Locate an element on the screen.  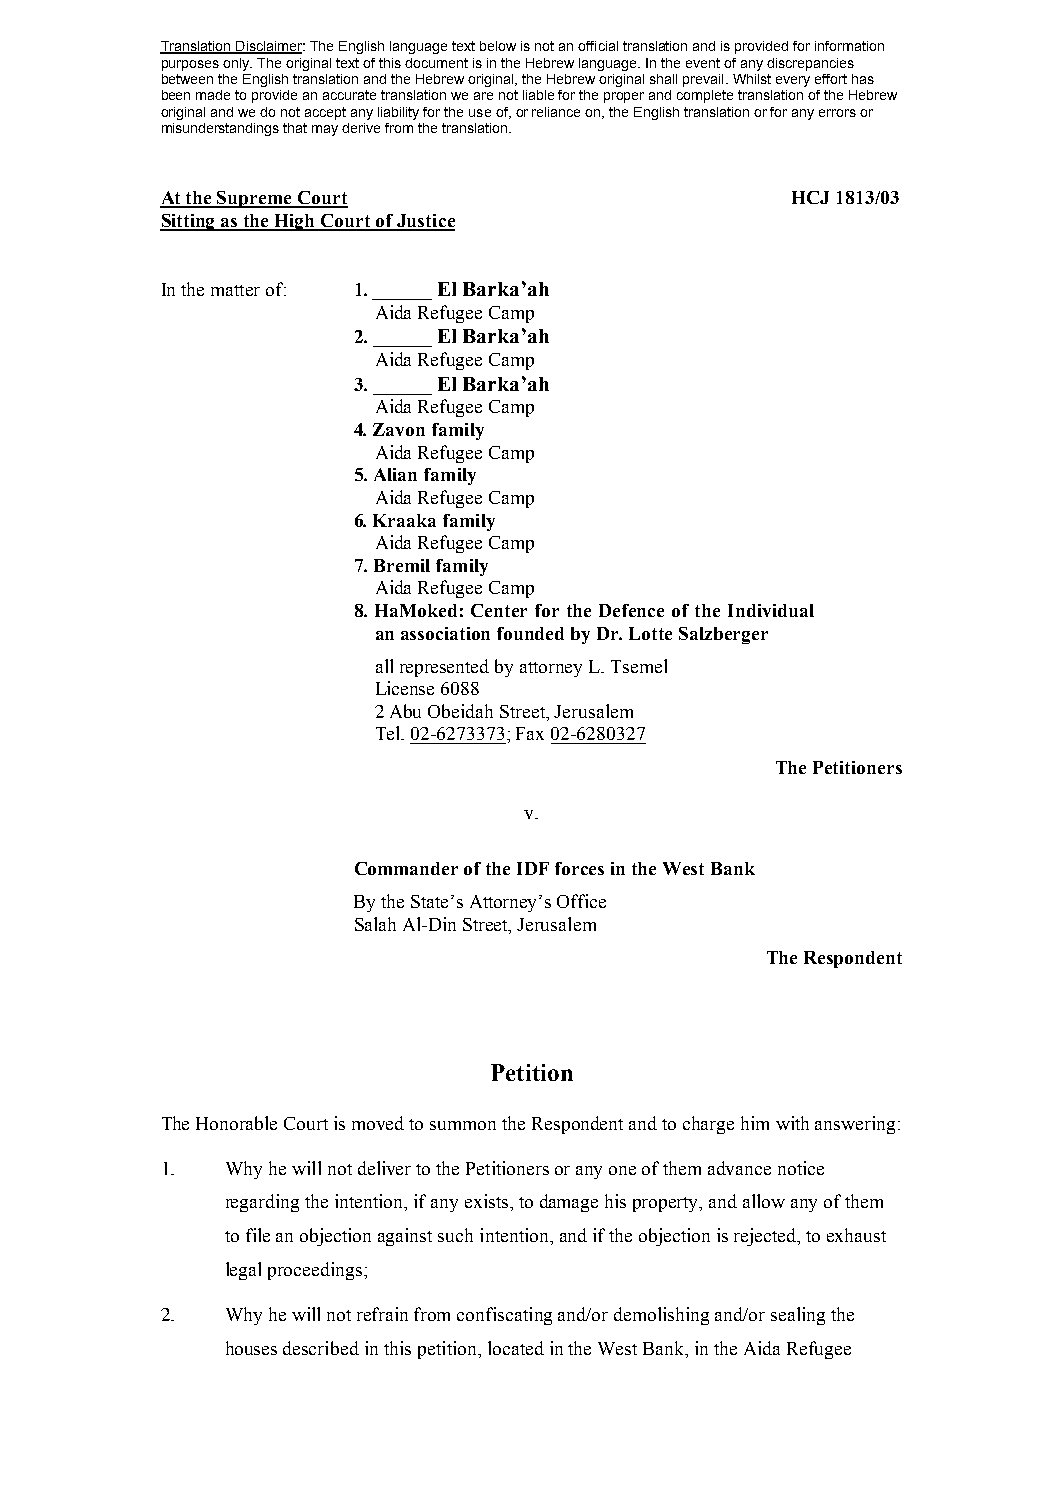
houses is located at coordinates (251, 1348).
